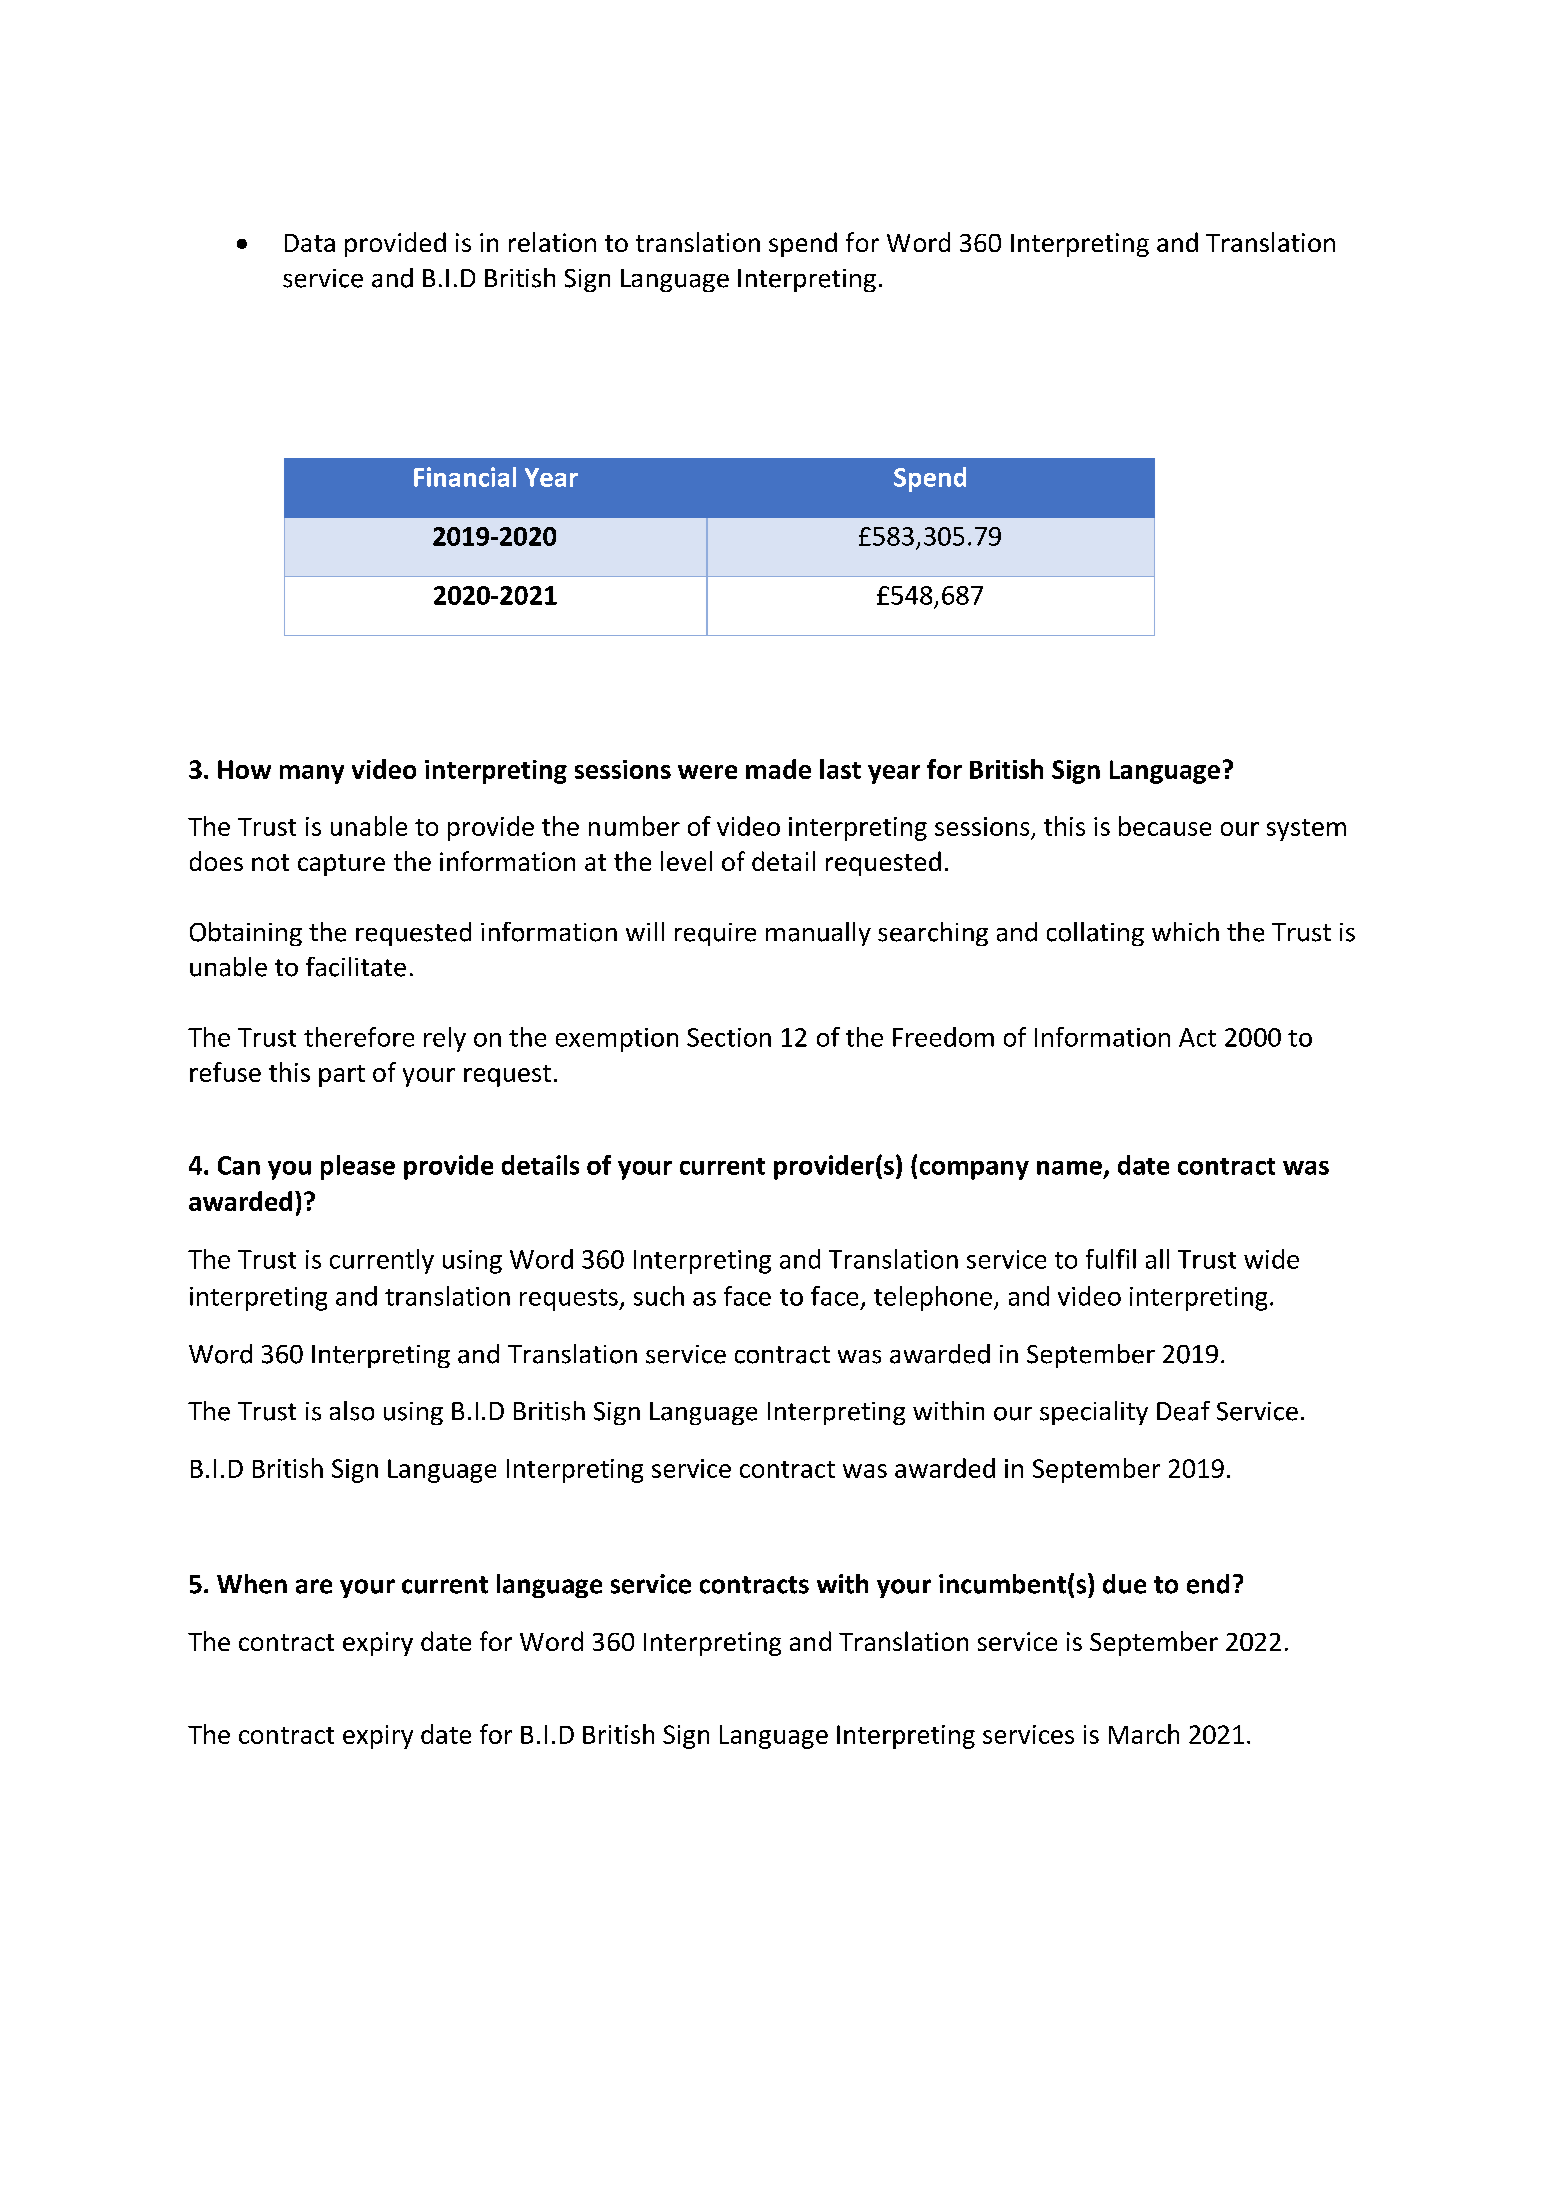 The height and width of the image is (2199, 1555). Describe the element at coordinates (1165, 826) in the image. I see `because` at that location.
